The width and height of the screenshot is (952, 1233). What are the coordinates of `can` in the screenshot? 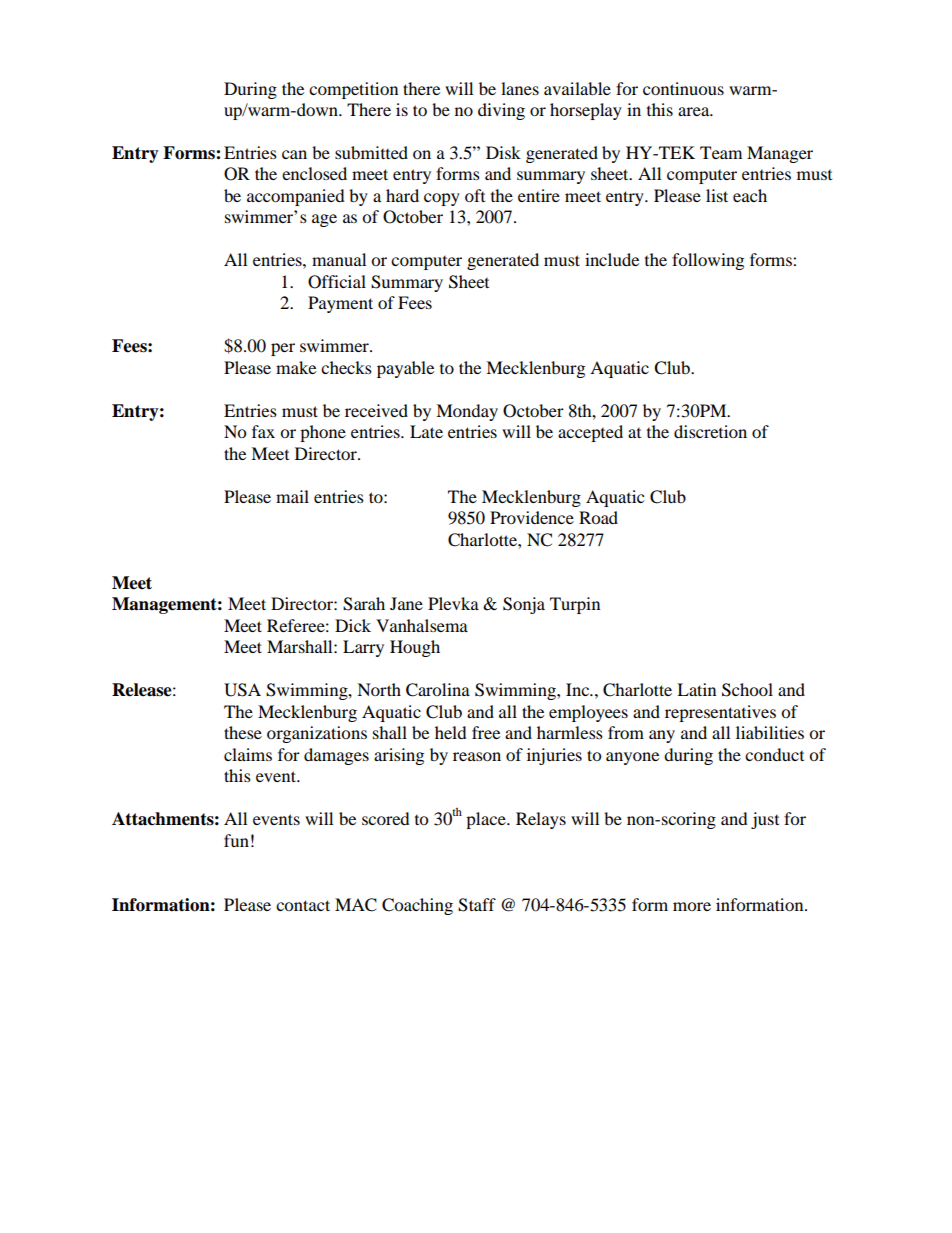 It's located at (294, 154).
